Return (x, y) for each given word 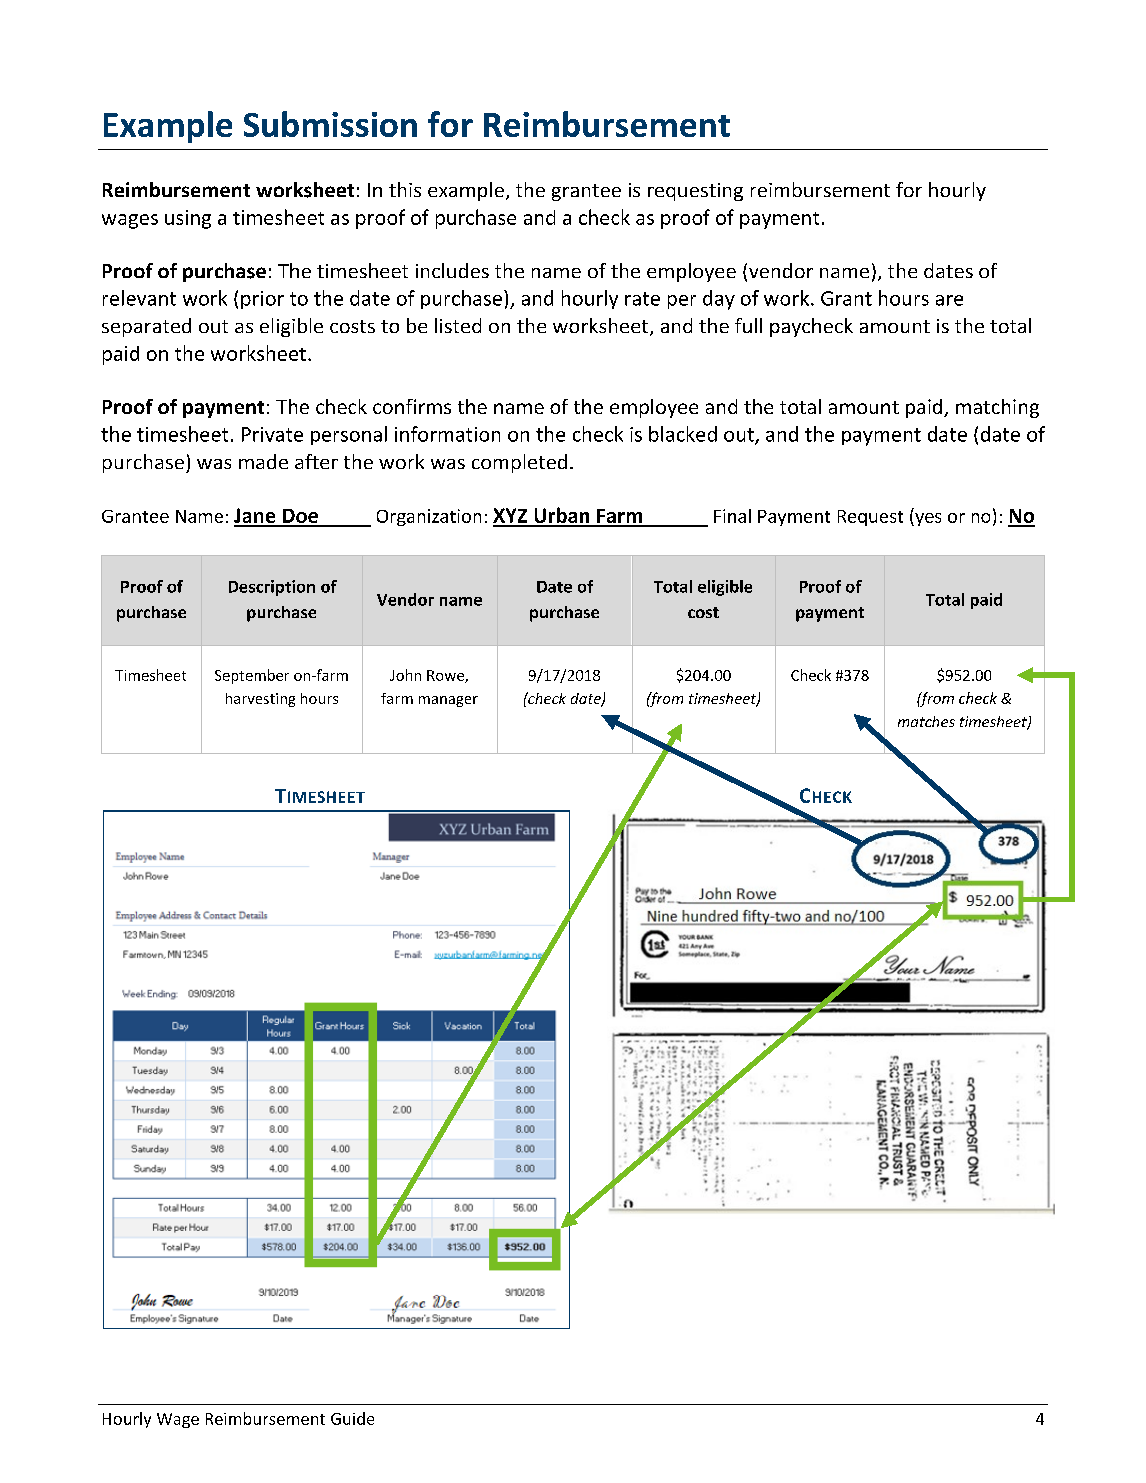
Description (272, 588)
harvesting (260, 700)
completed (519, 463)
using (188, 219)
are (949, 300)
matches (926, 721)
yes (927, 519)
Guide (352, 1418)
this (405, 189)
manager (448, 701)
